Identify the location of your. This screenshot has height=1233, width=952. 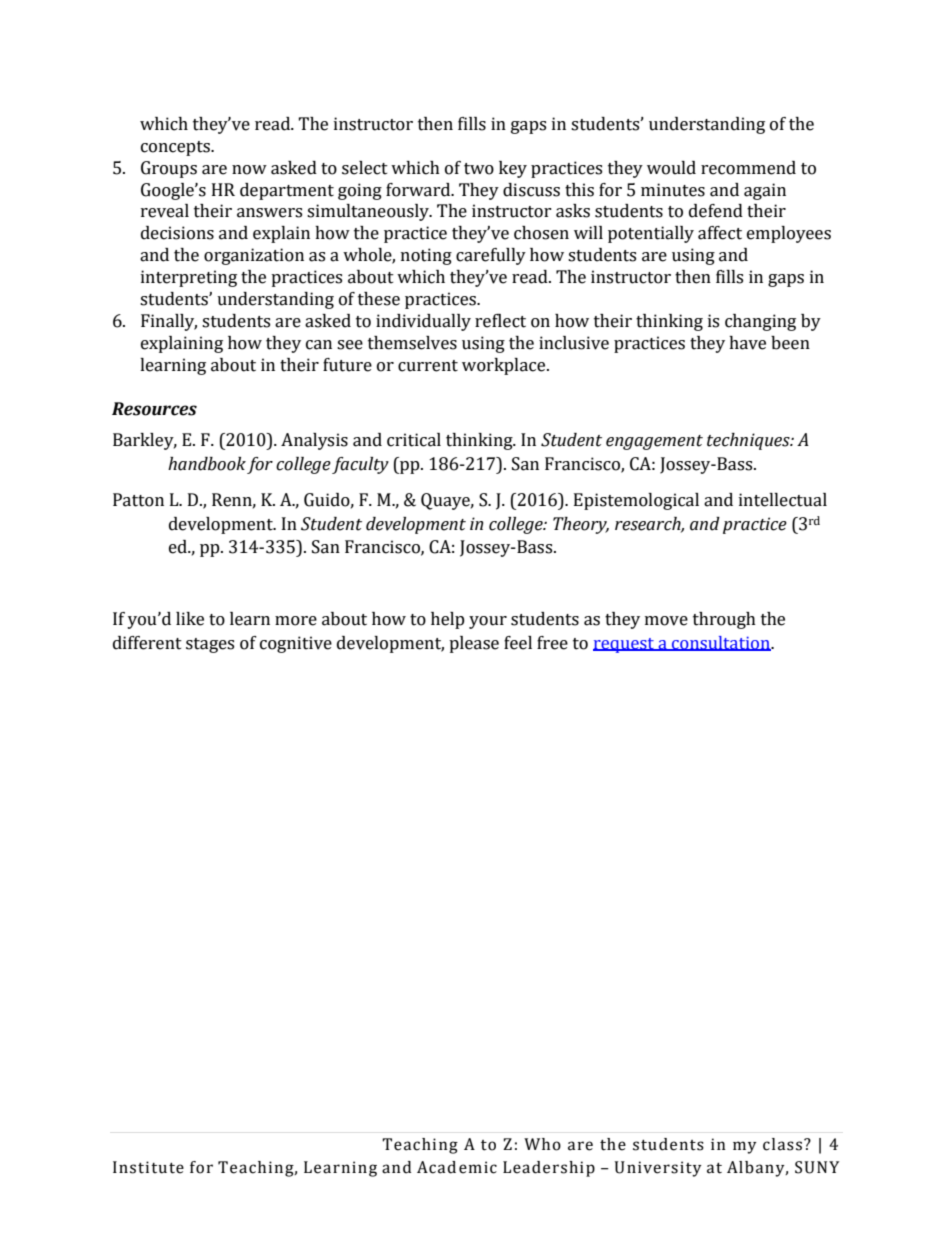
(488, 622).
